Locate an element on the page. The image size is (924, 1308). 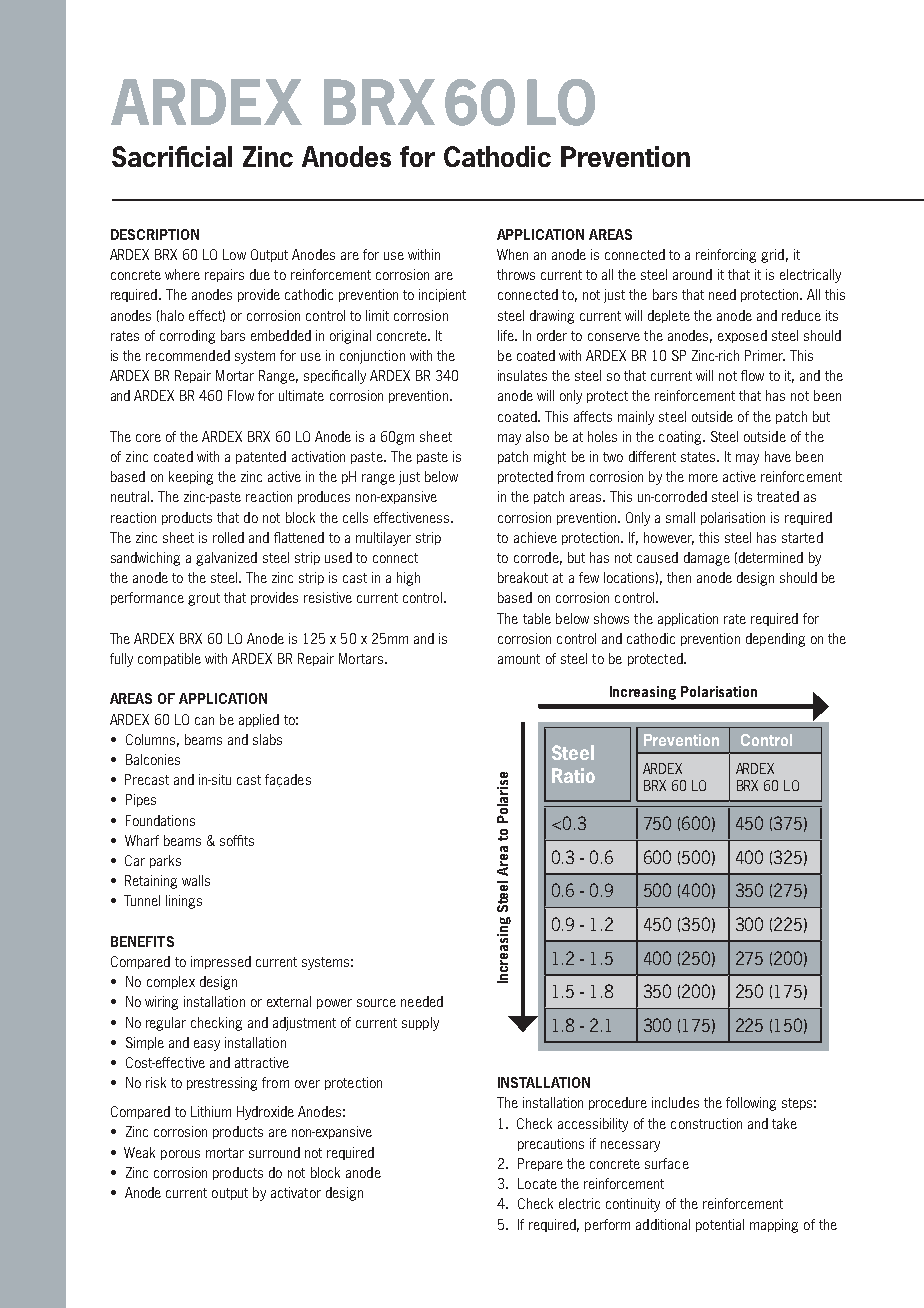
can is located at coordinates (204, 721).
